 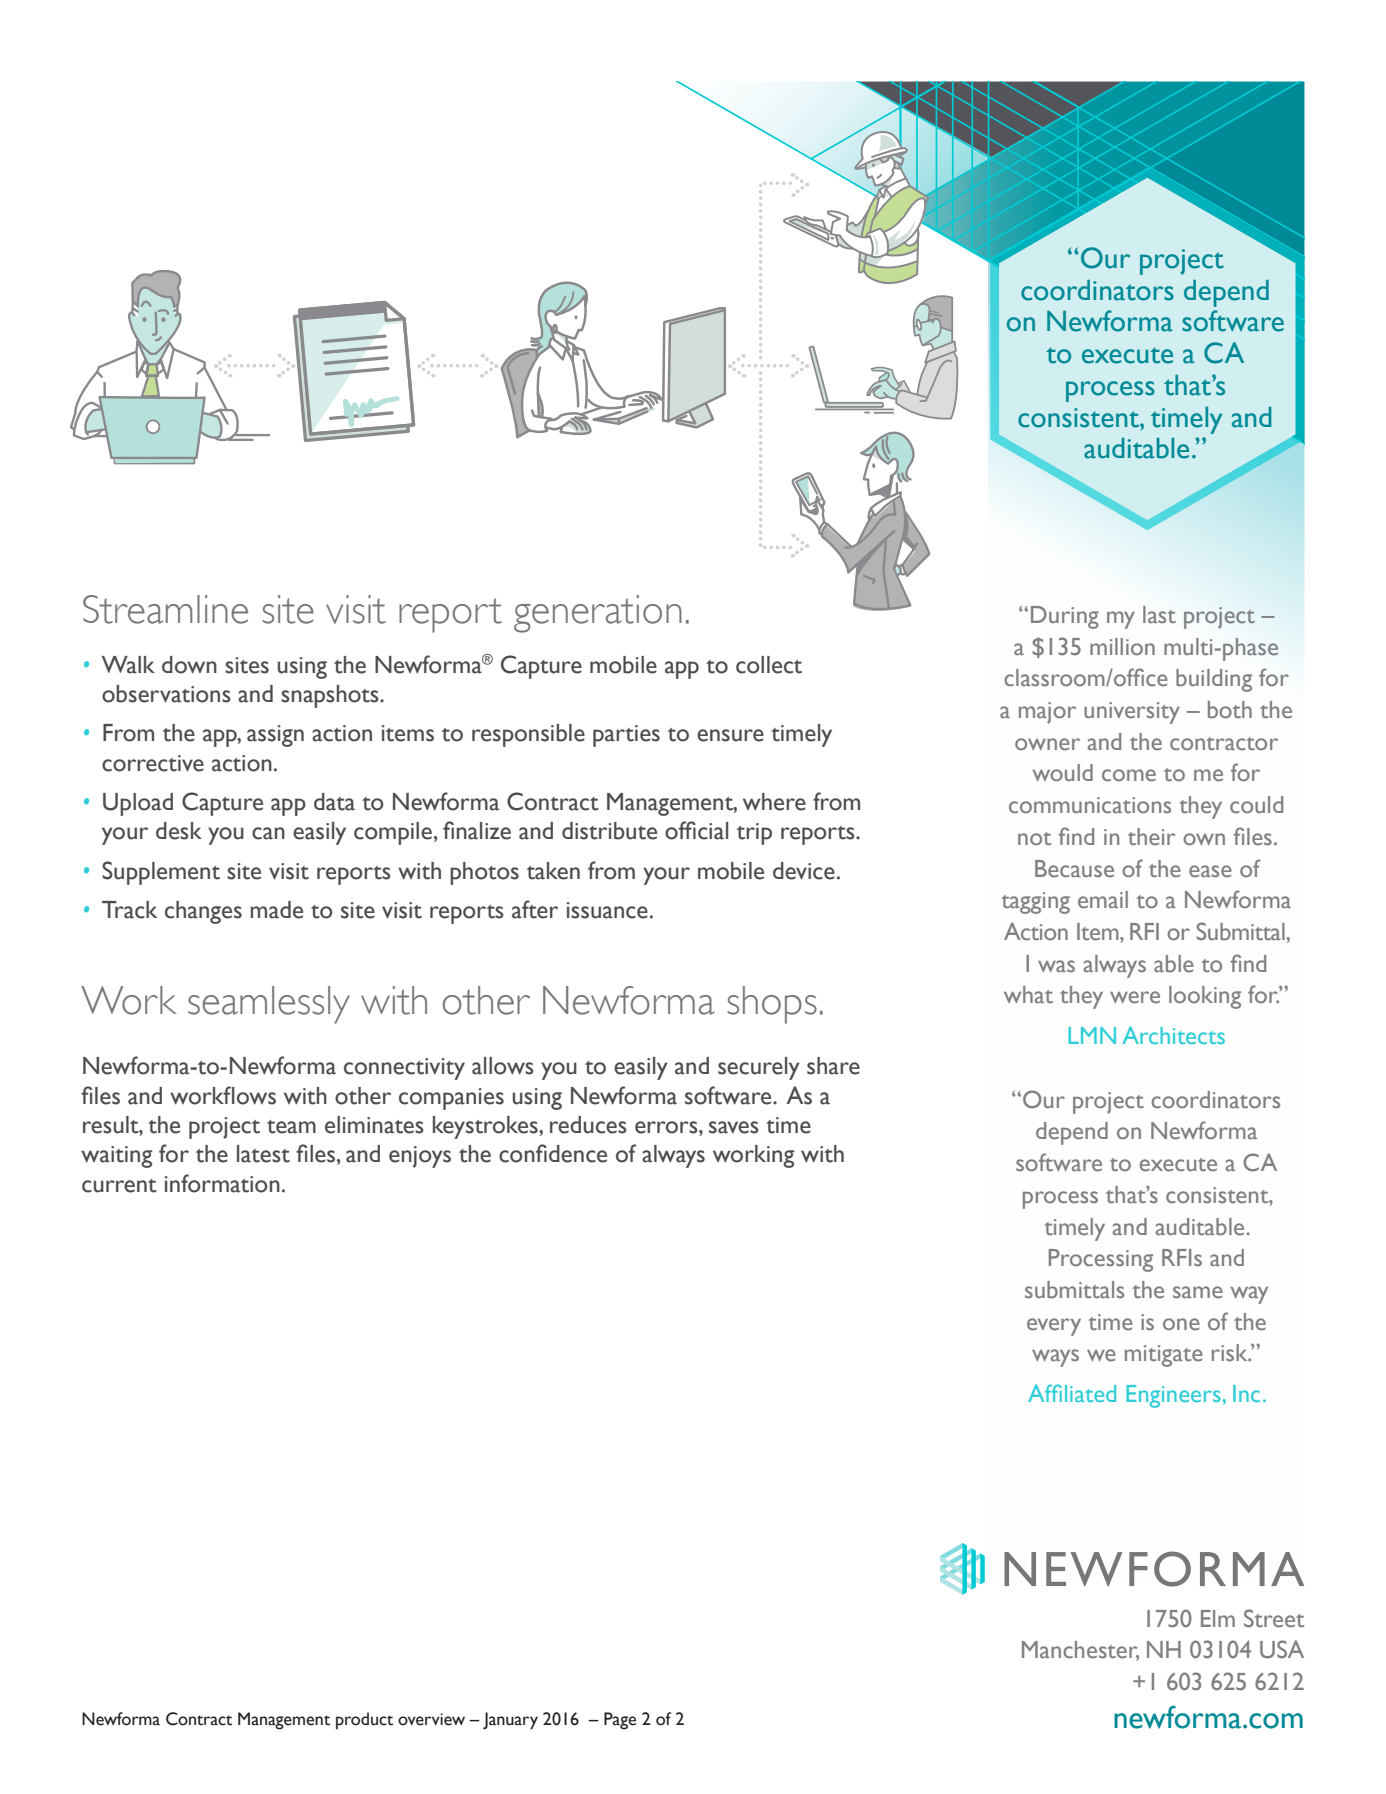 What do you see at coordinates (1080, 1651) in the screenshot?
I see `Manchester` at bounding box center [1080, 1651].
